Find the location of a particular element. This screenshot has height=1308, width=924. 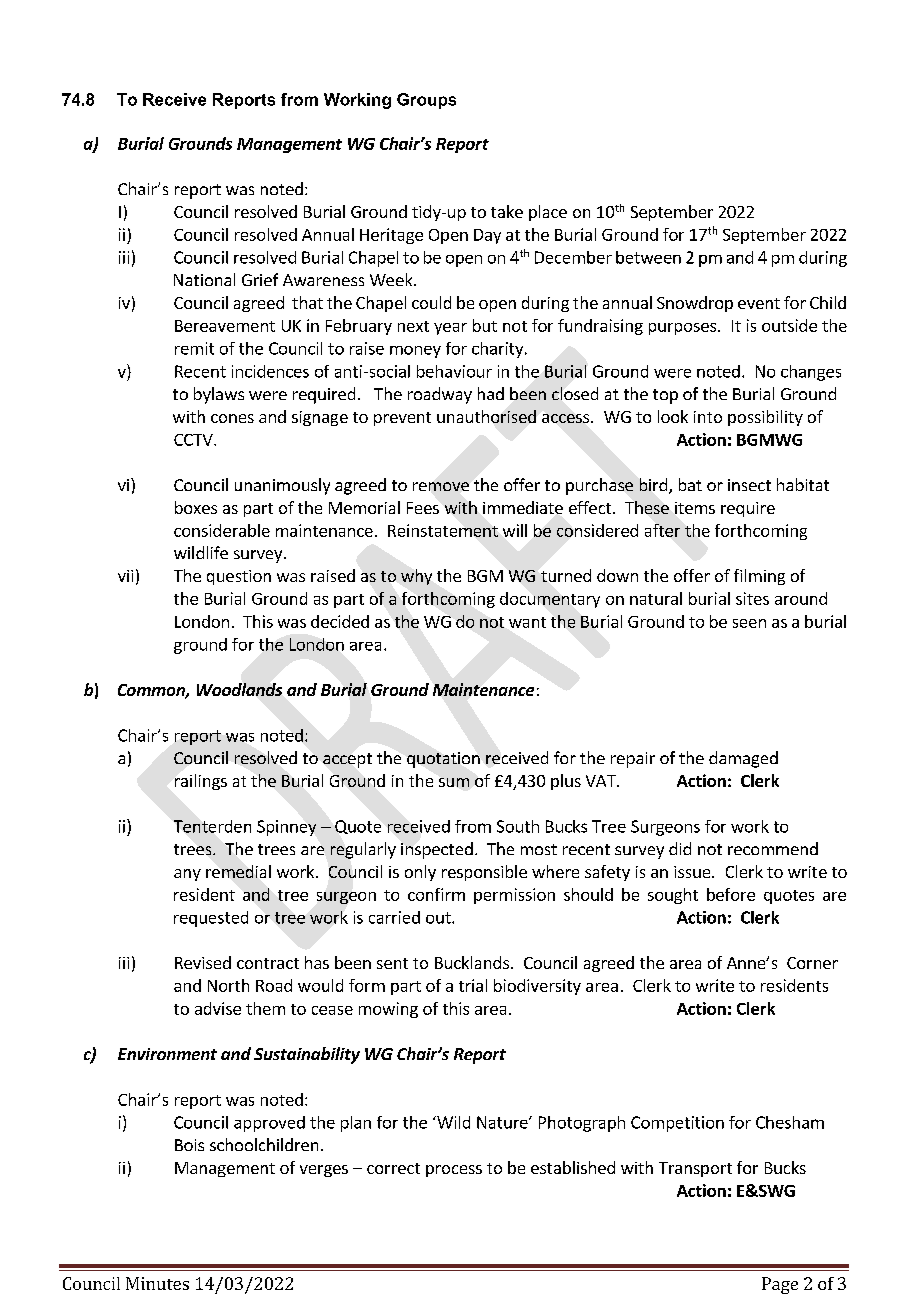

responsible is located at coordinates (484, 873).
